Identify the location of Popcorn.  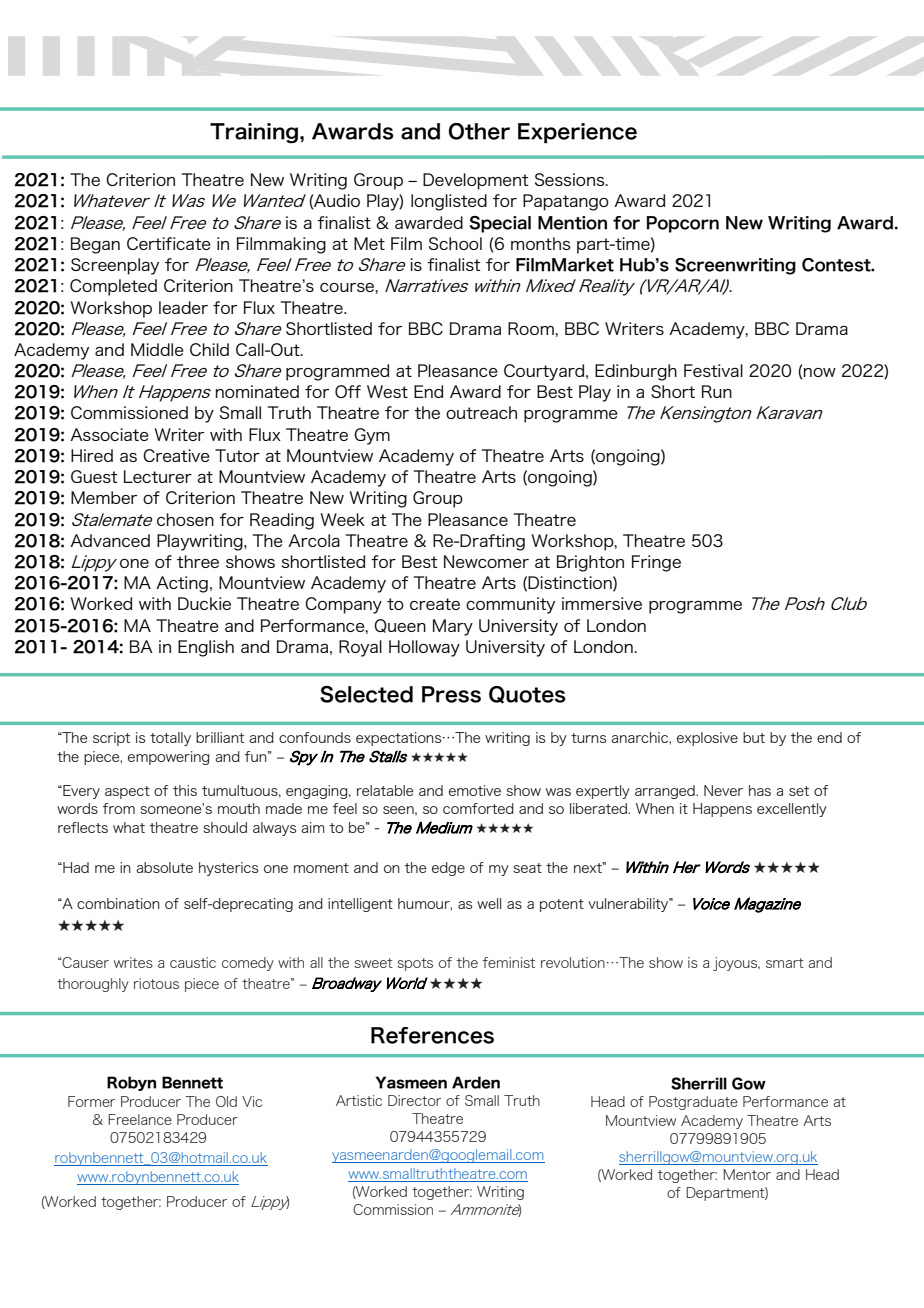
(682, 224).
